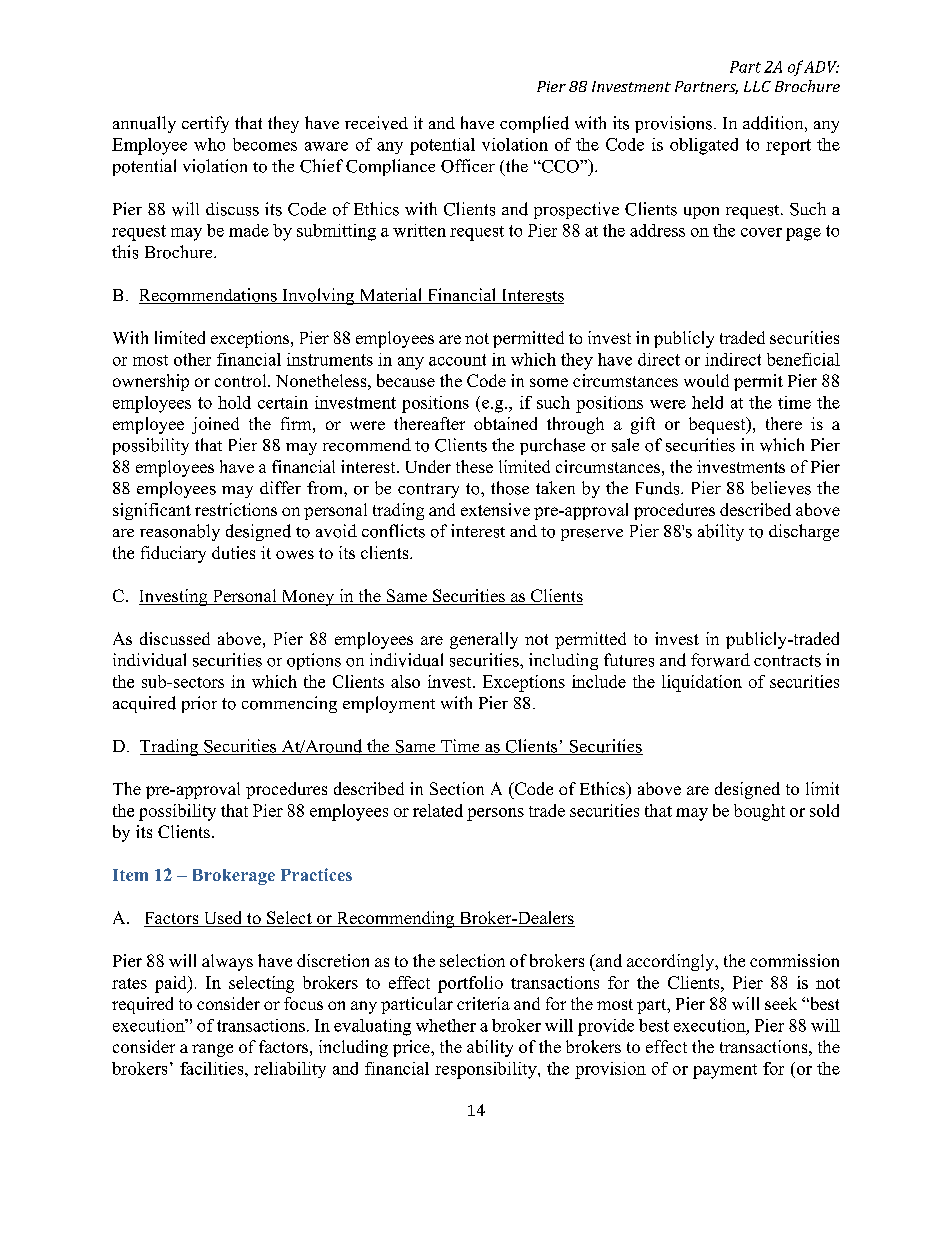  What do you see at coordinates (803, 359) in the screenshot?
I see `beneficial` at bounding box center [803, 359].
